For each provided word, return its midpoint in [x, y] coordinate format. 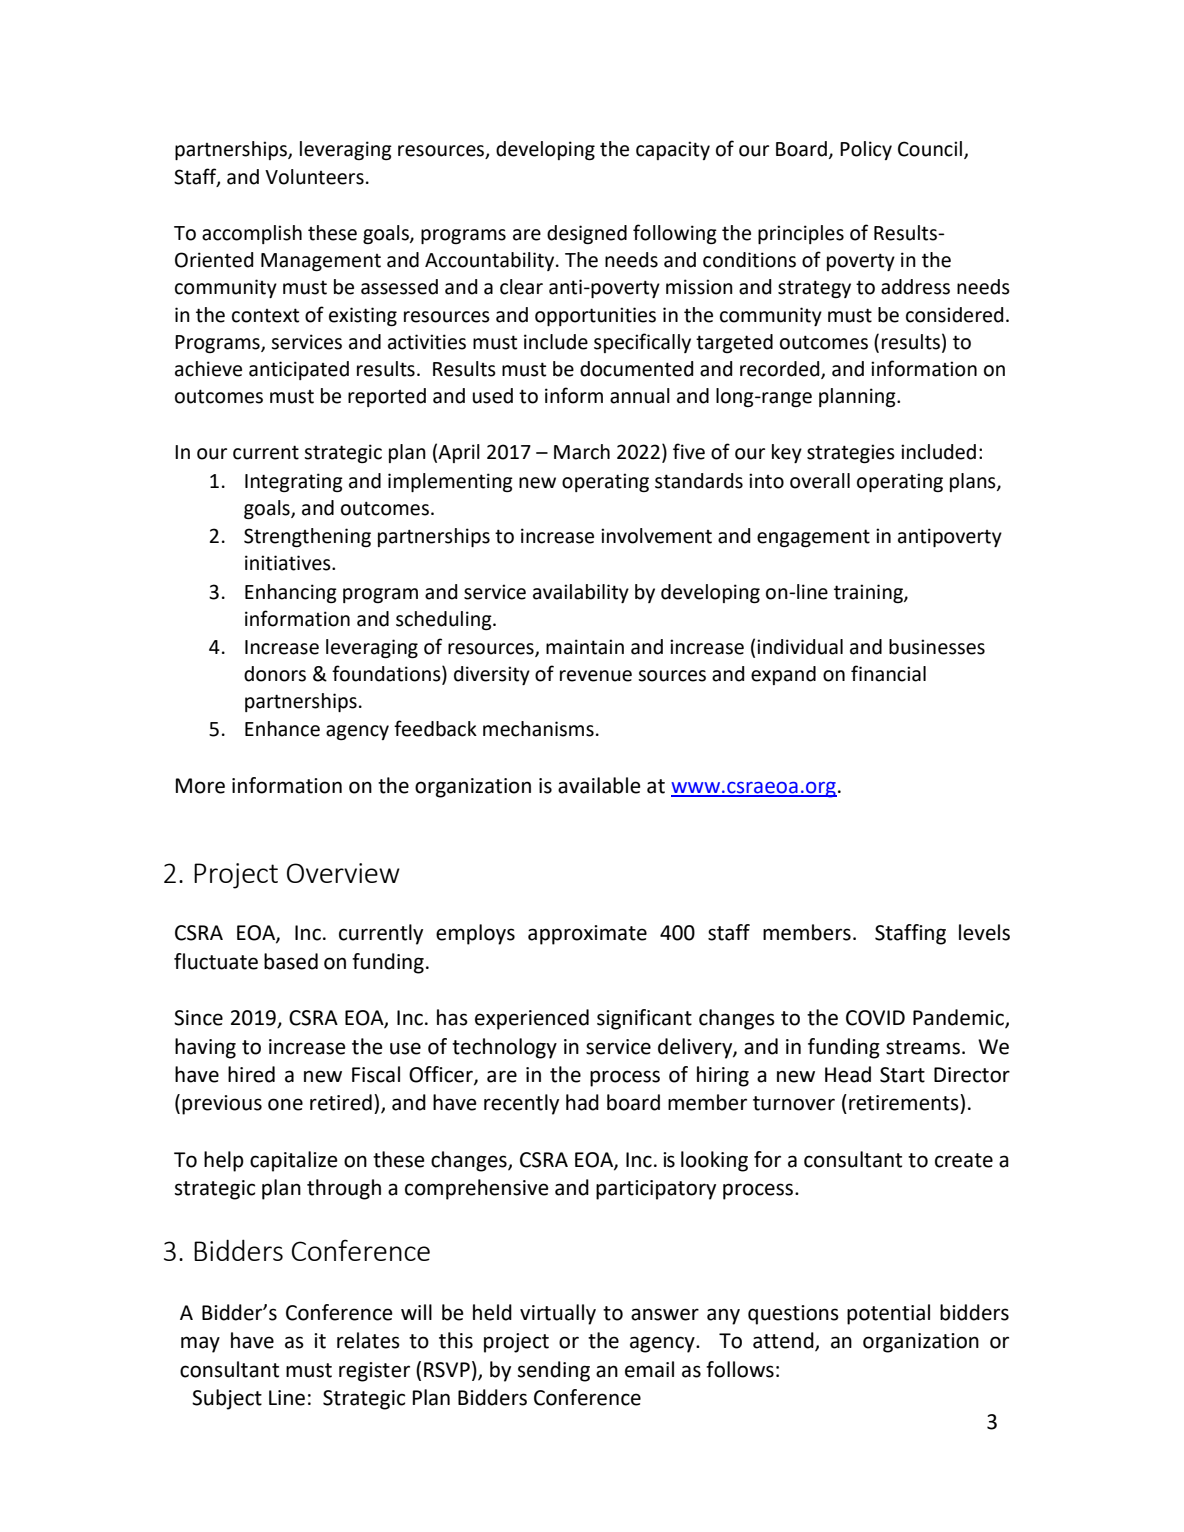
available [599, 785]
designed [587, 234]
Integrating [294, 482]
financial [888, 673]
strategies [851, 453]
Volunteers [314, 177]
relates [368, 1340]
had [582, 1102]
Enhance [282, 729]
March [582, 452]
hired [251, 1074]
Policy [866, 150]
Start [902, 1075]
